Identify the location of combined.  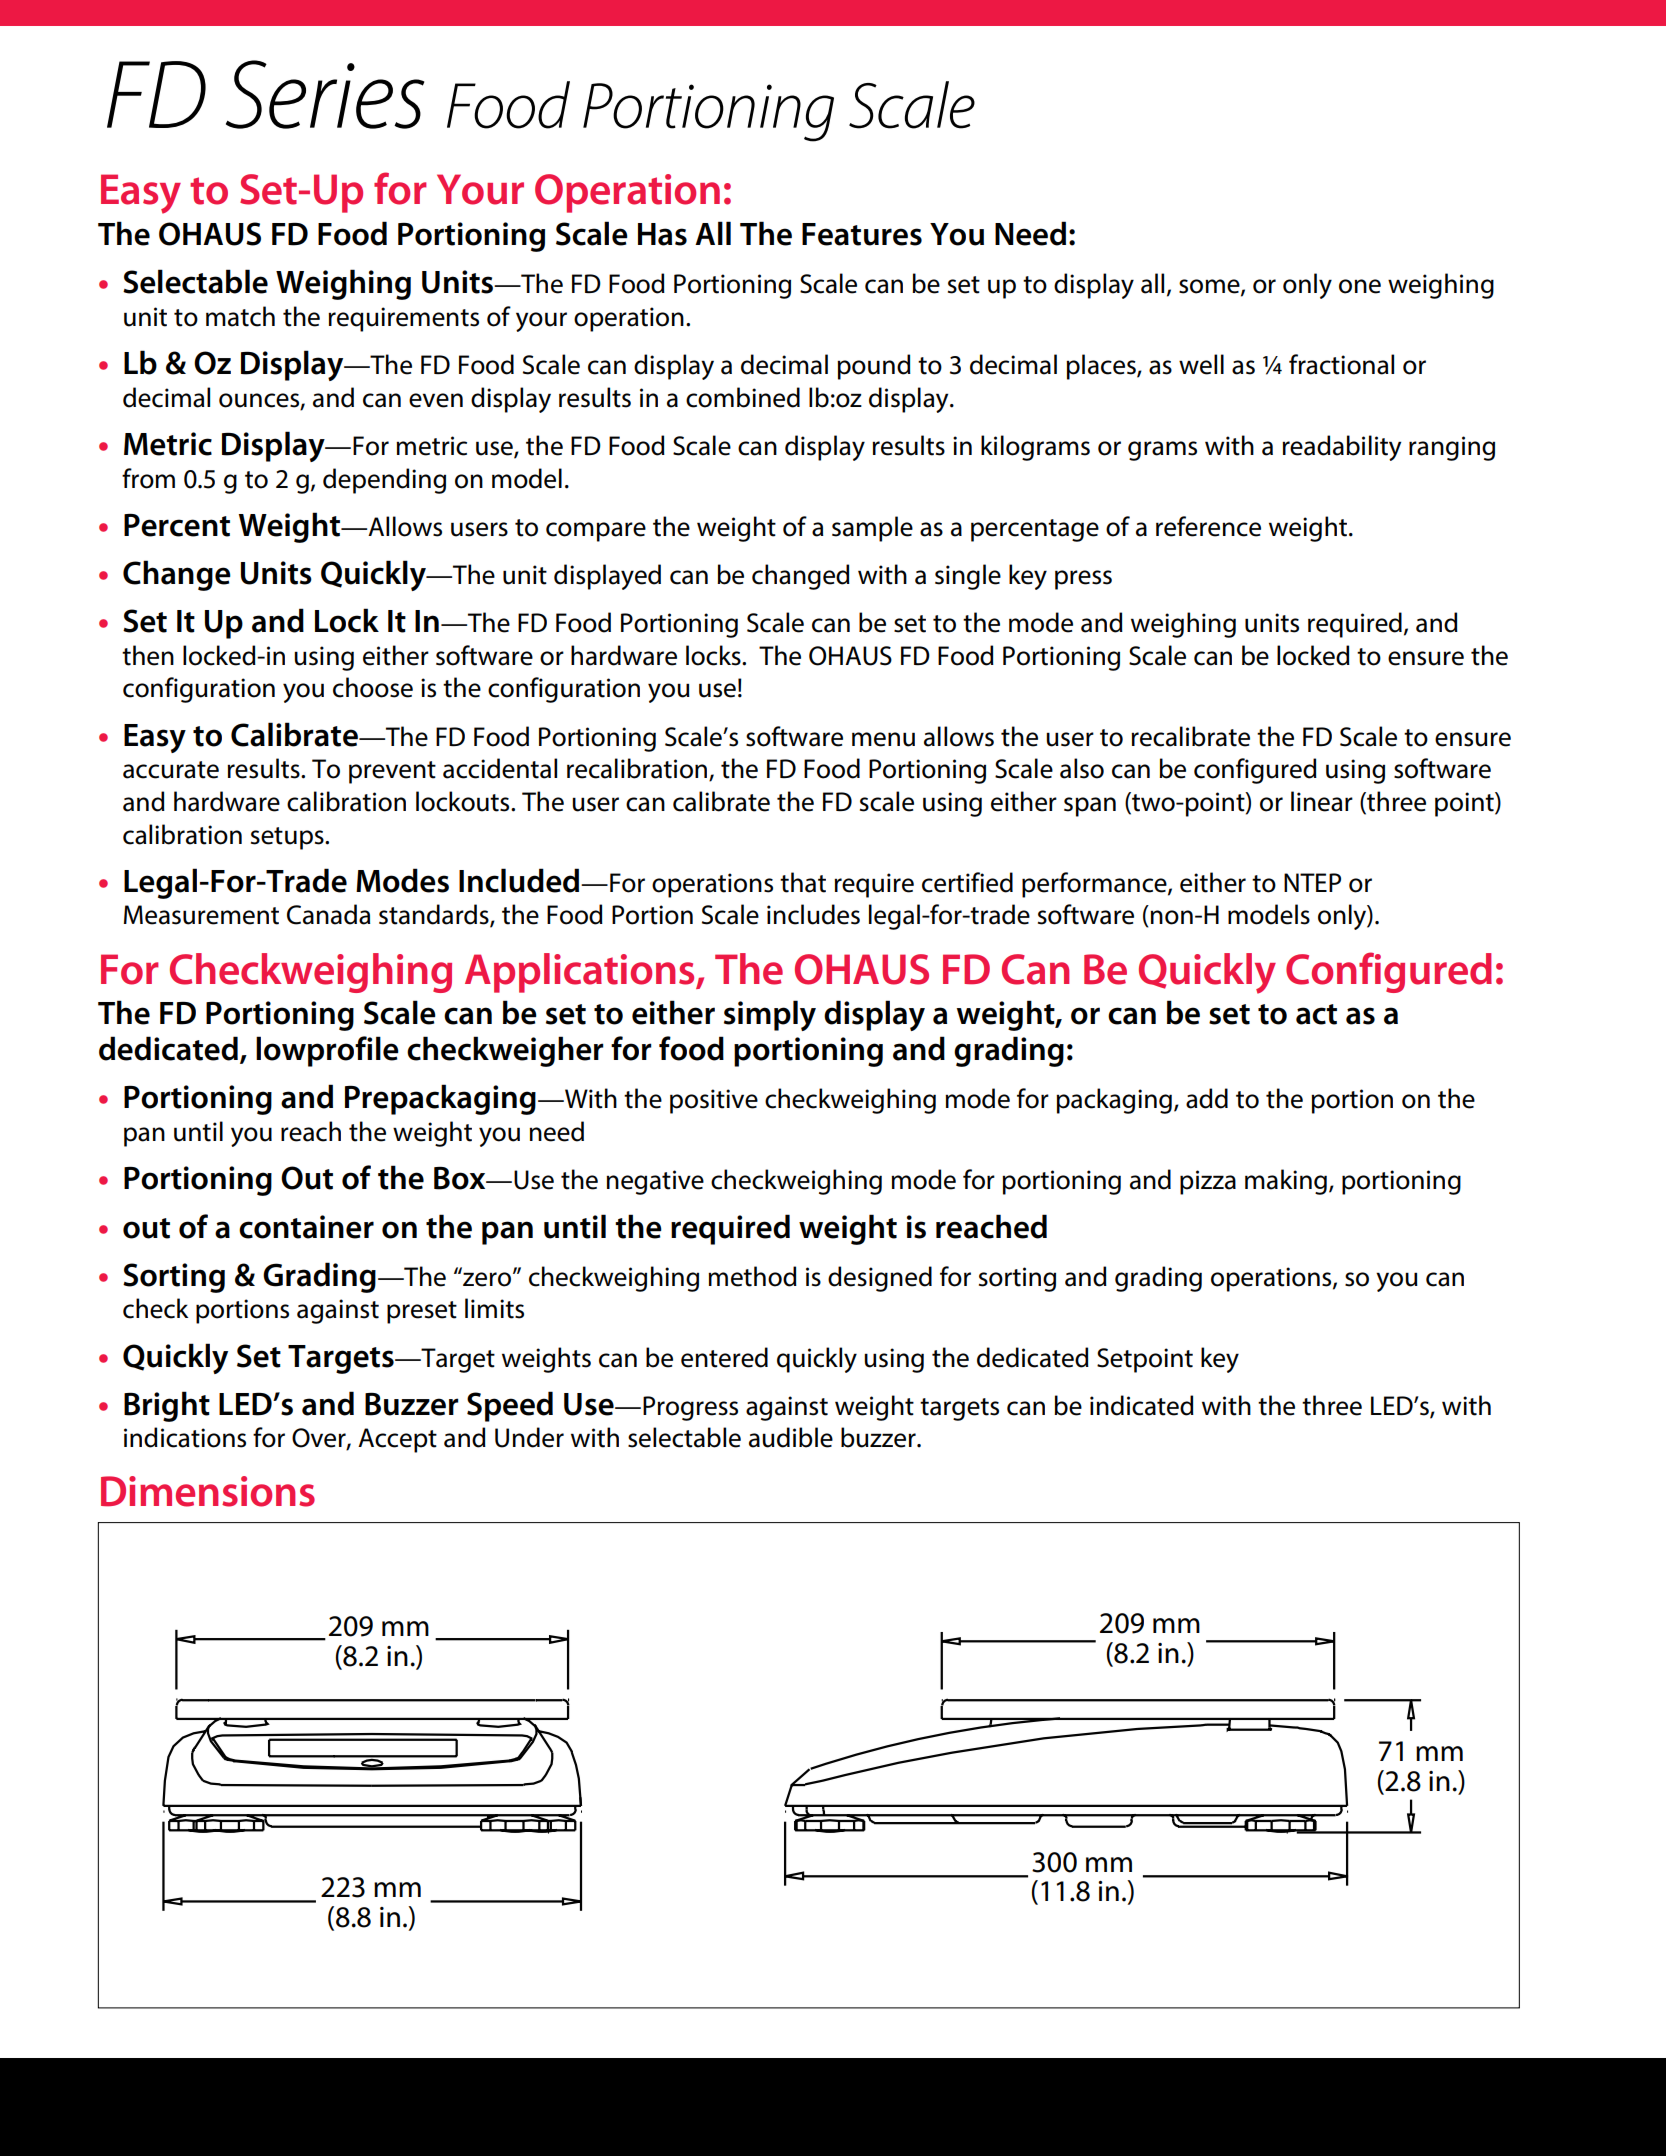
(743, 397).
